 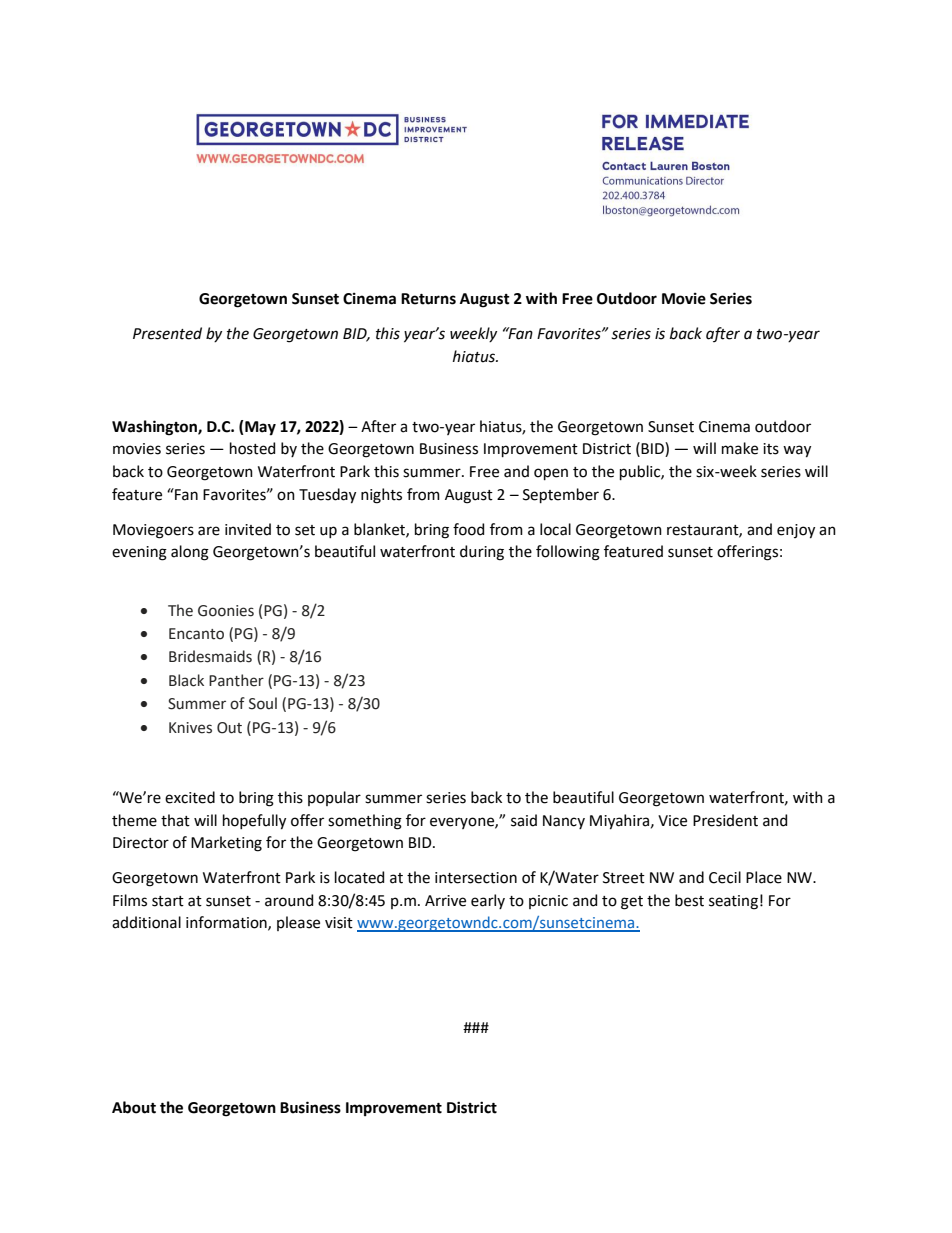 What do you see at coordinates (134, 1107) in the screenshot?
I see `About` at bounding box center [134, 1107].
